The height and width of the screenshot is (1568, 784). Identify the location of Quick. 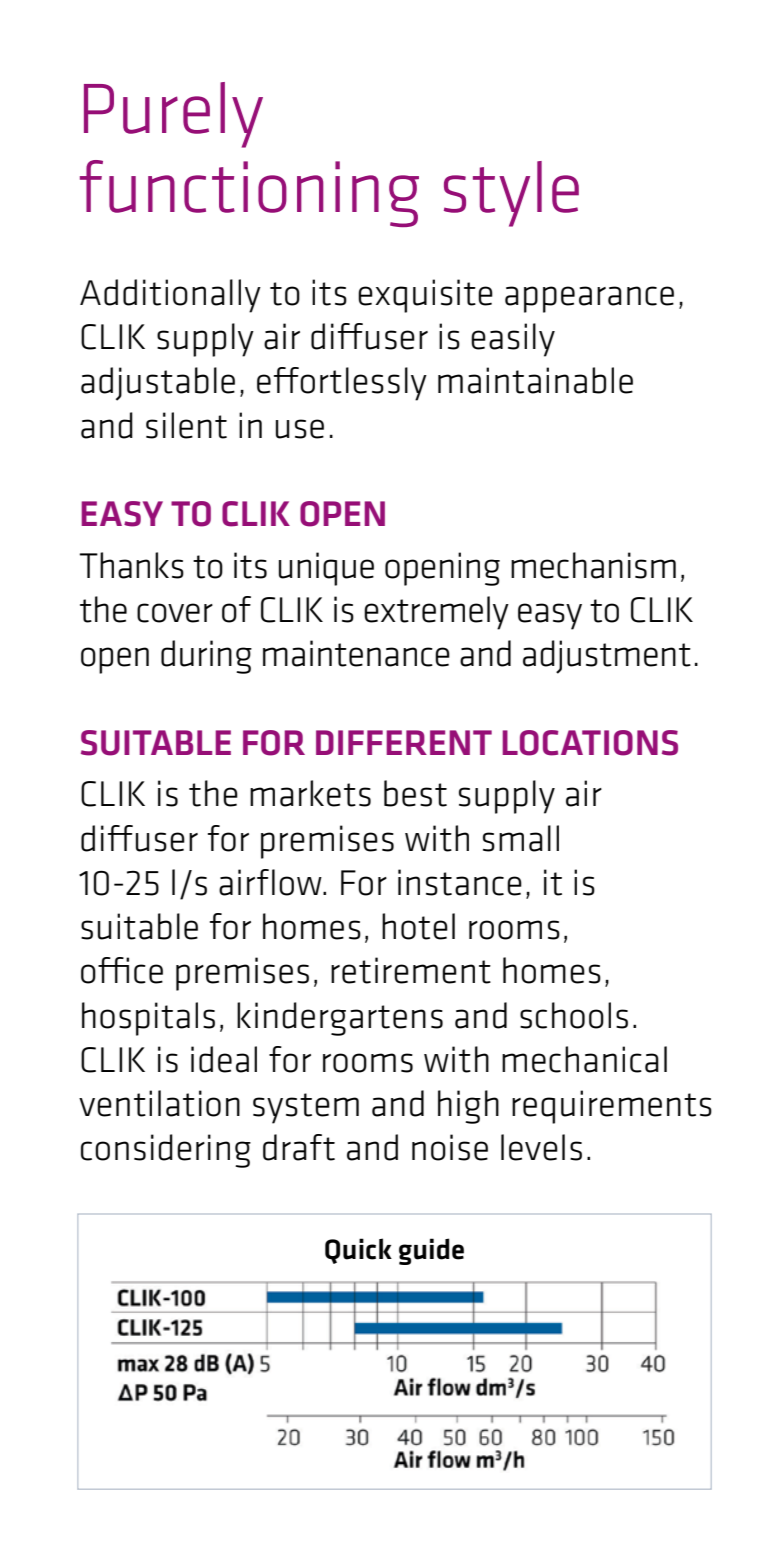
(358, 1251).
